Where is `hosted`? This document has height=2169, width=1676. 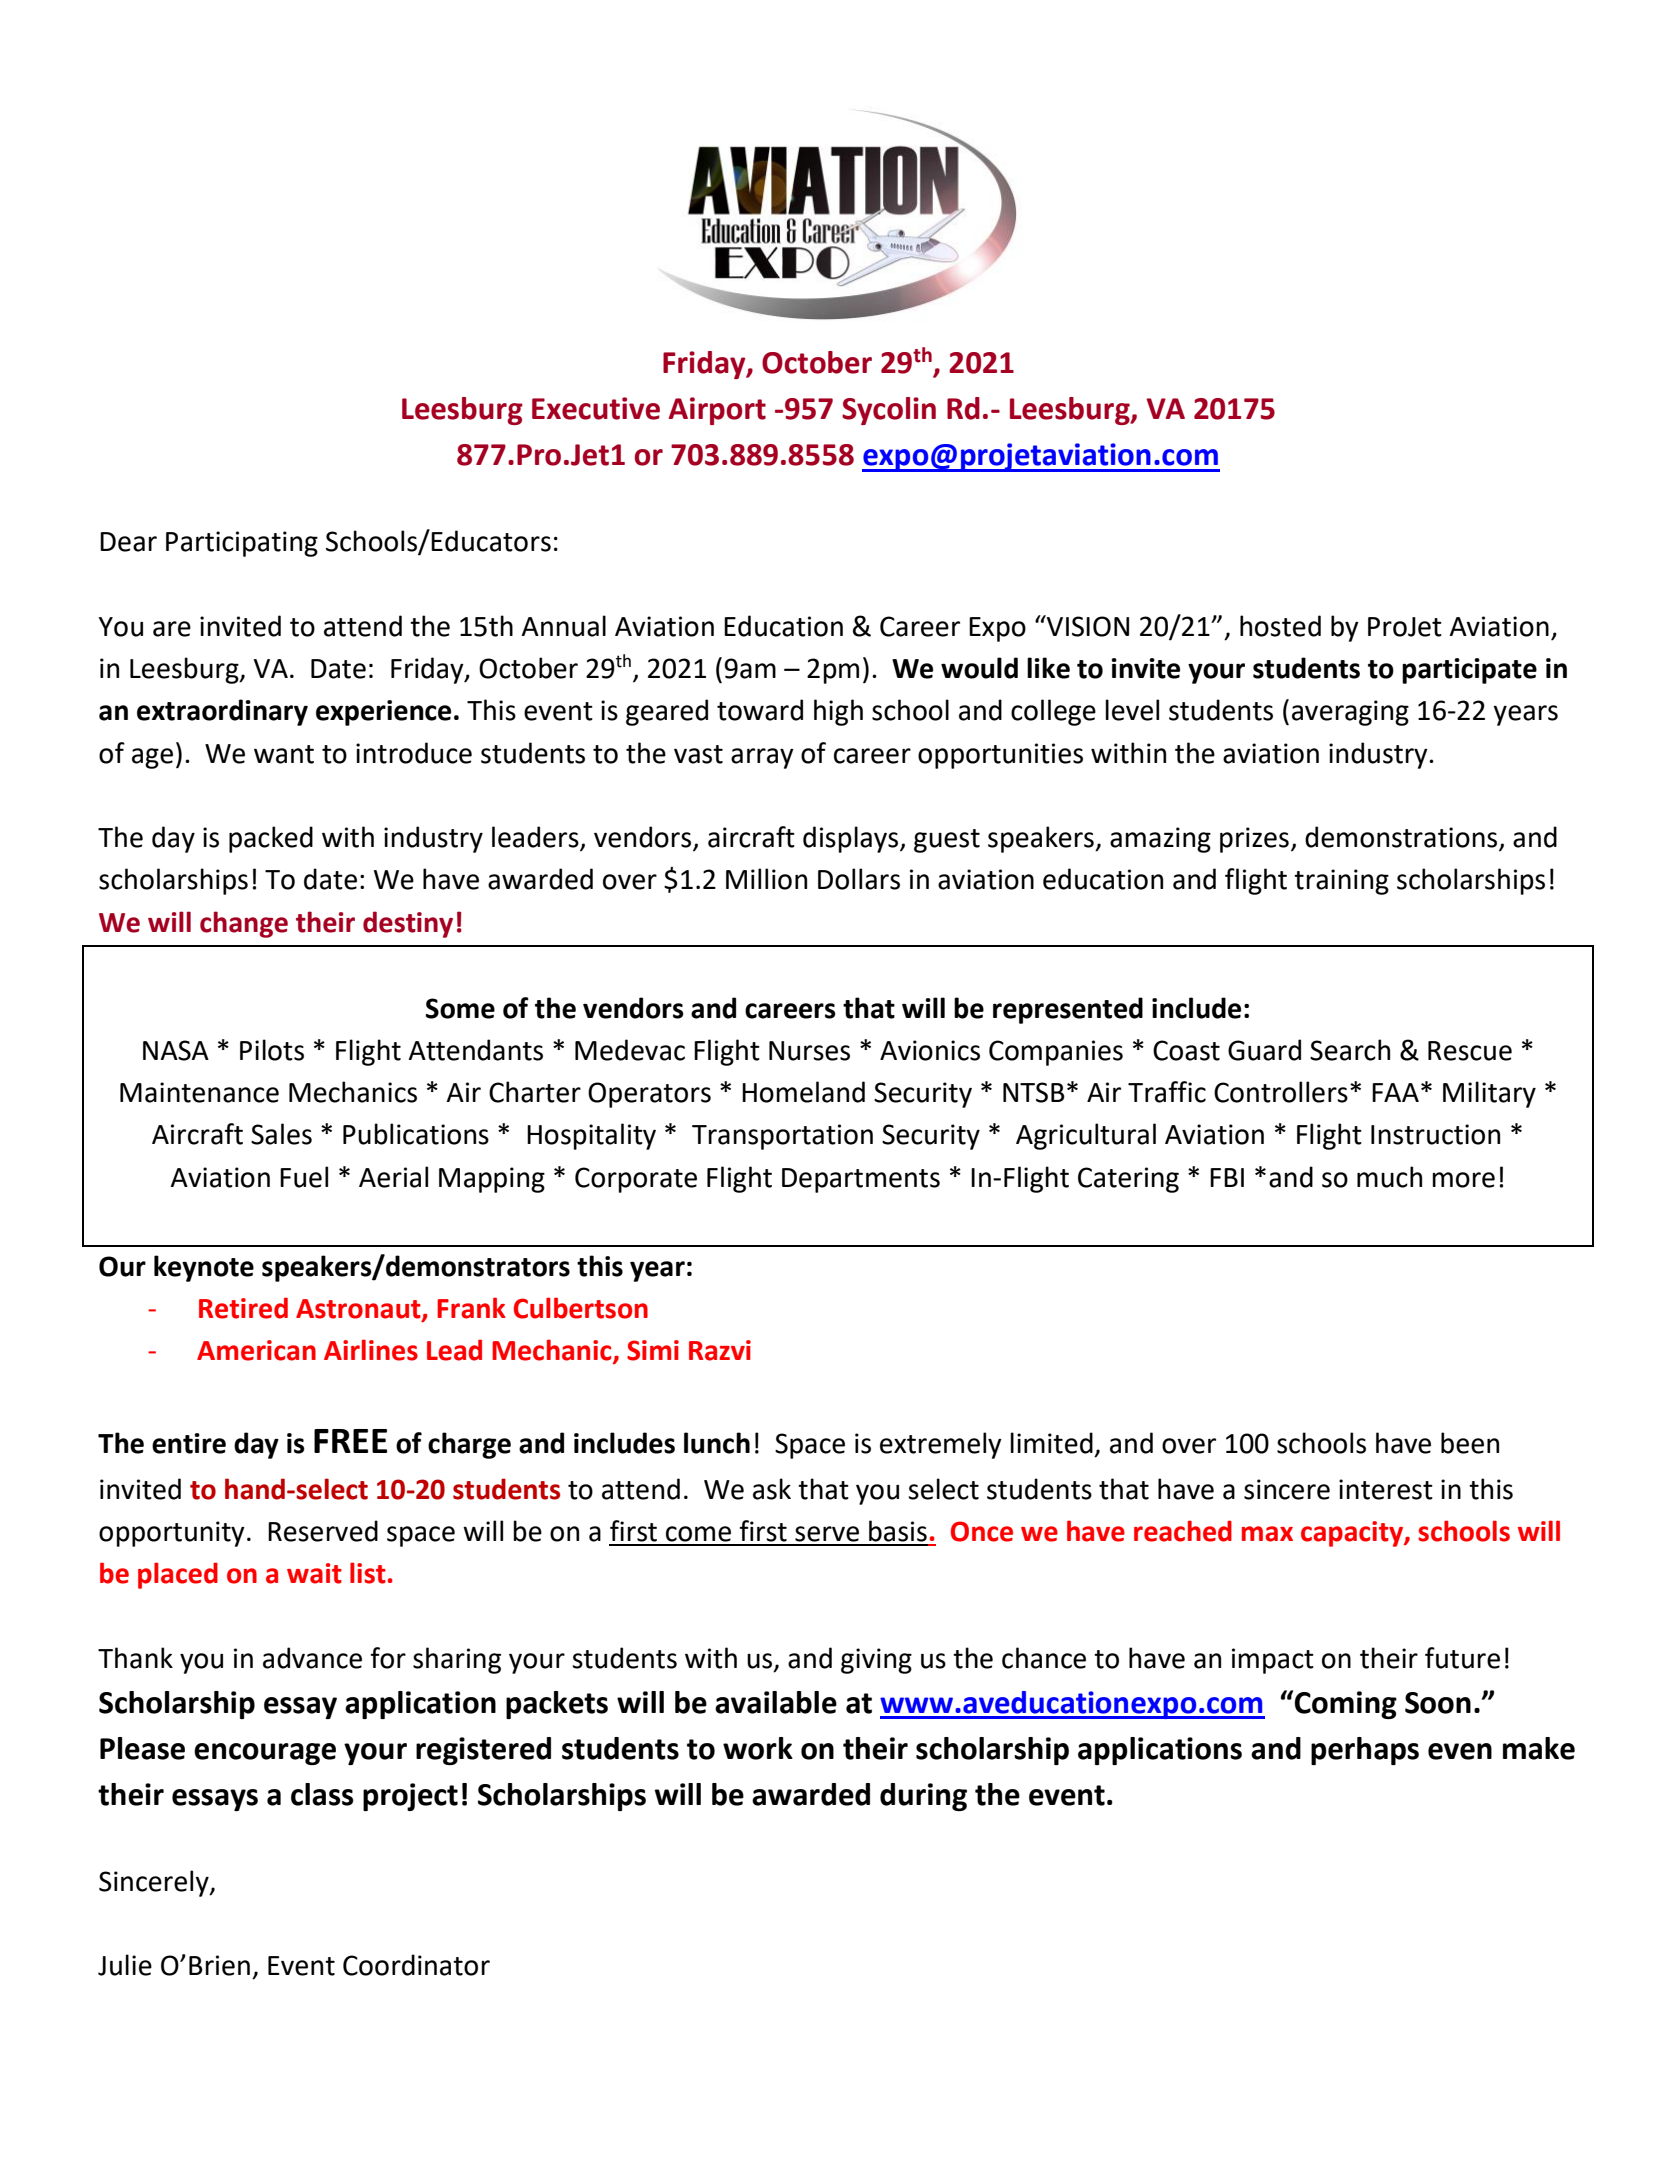
hosted is located at coordinates (1280, 626).
